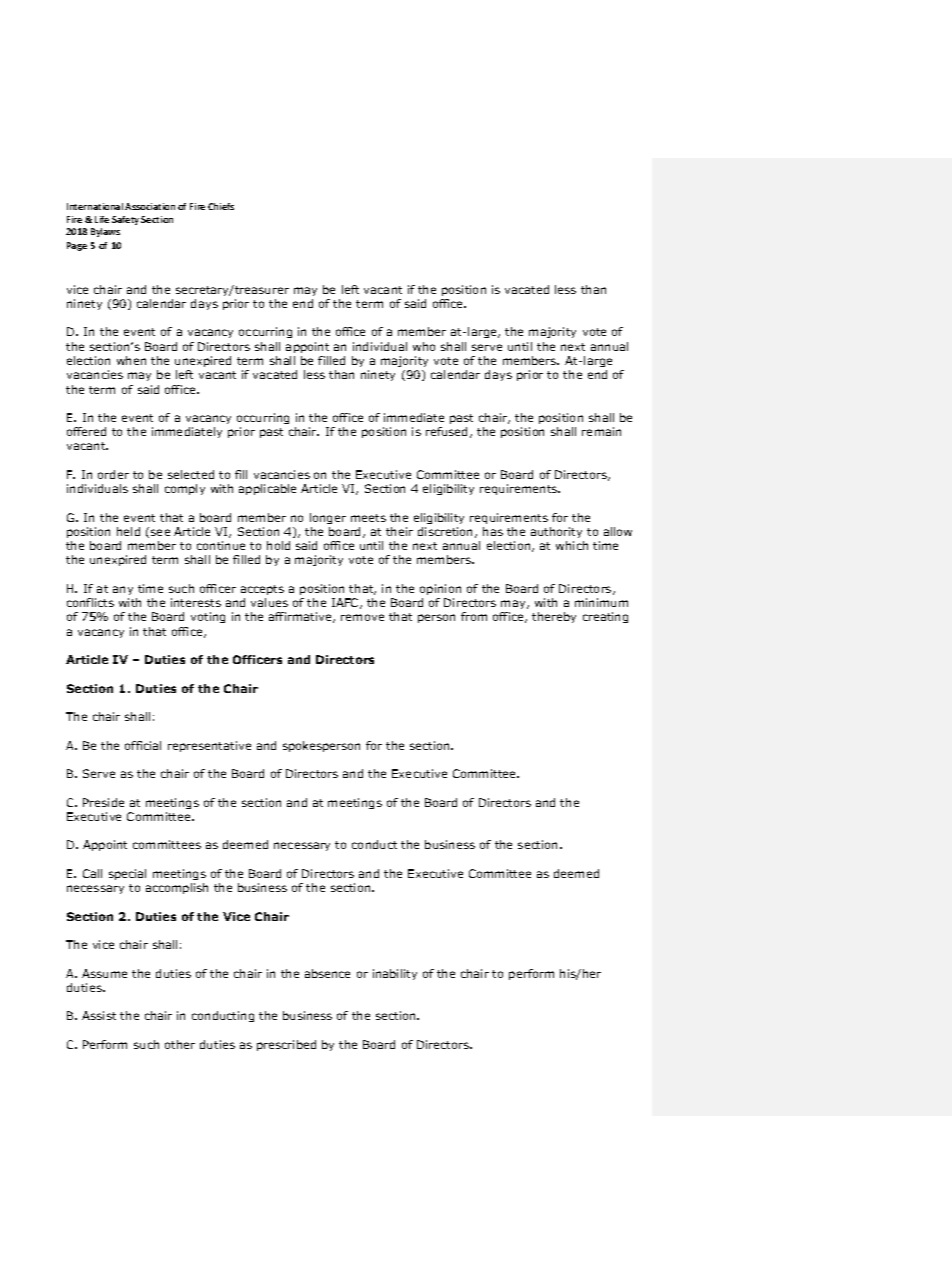 This screenshot has height=1272, width=952. What do you see at coordinates (99, 1015) in the screenshot?
I see `Assist` at bounding box center [99, 1015].
